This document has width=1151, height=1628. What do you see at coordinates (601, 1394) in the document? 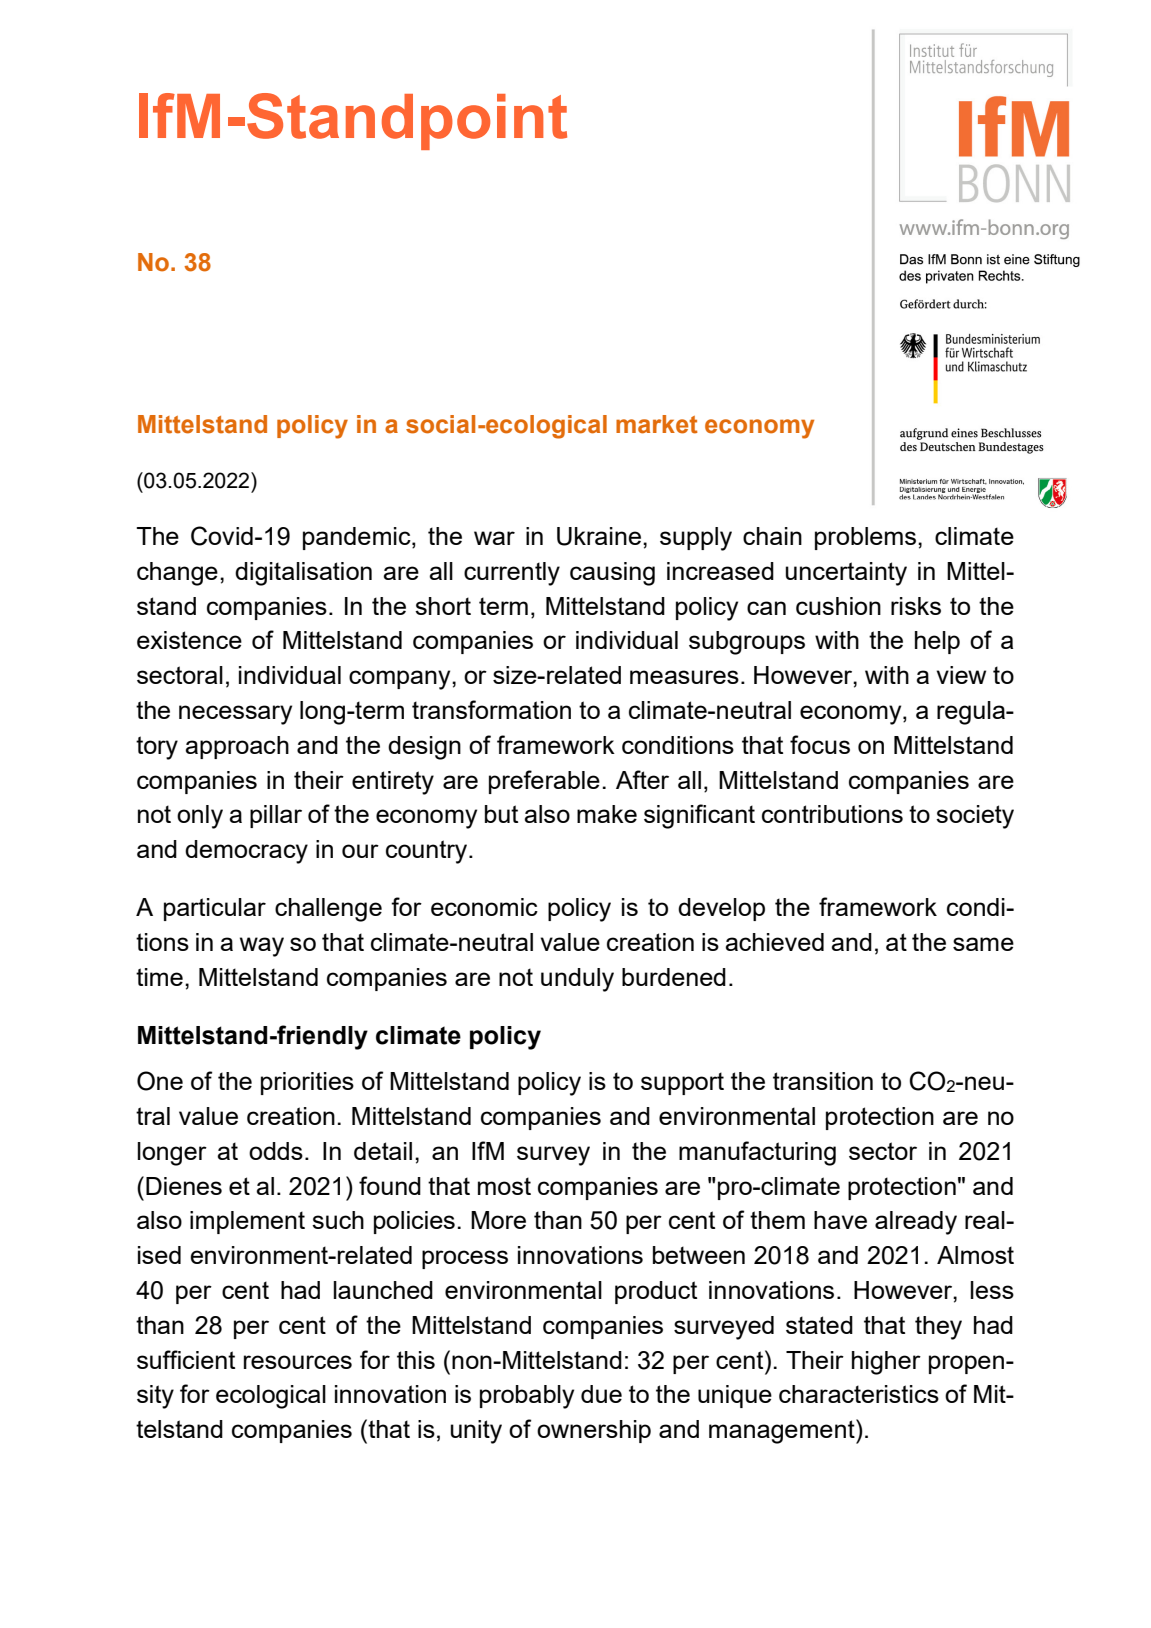
I see `due` at bounding box center [601, 1394].
